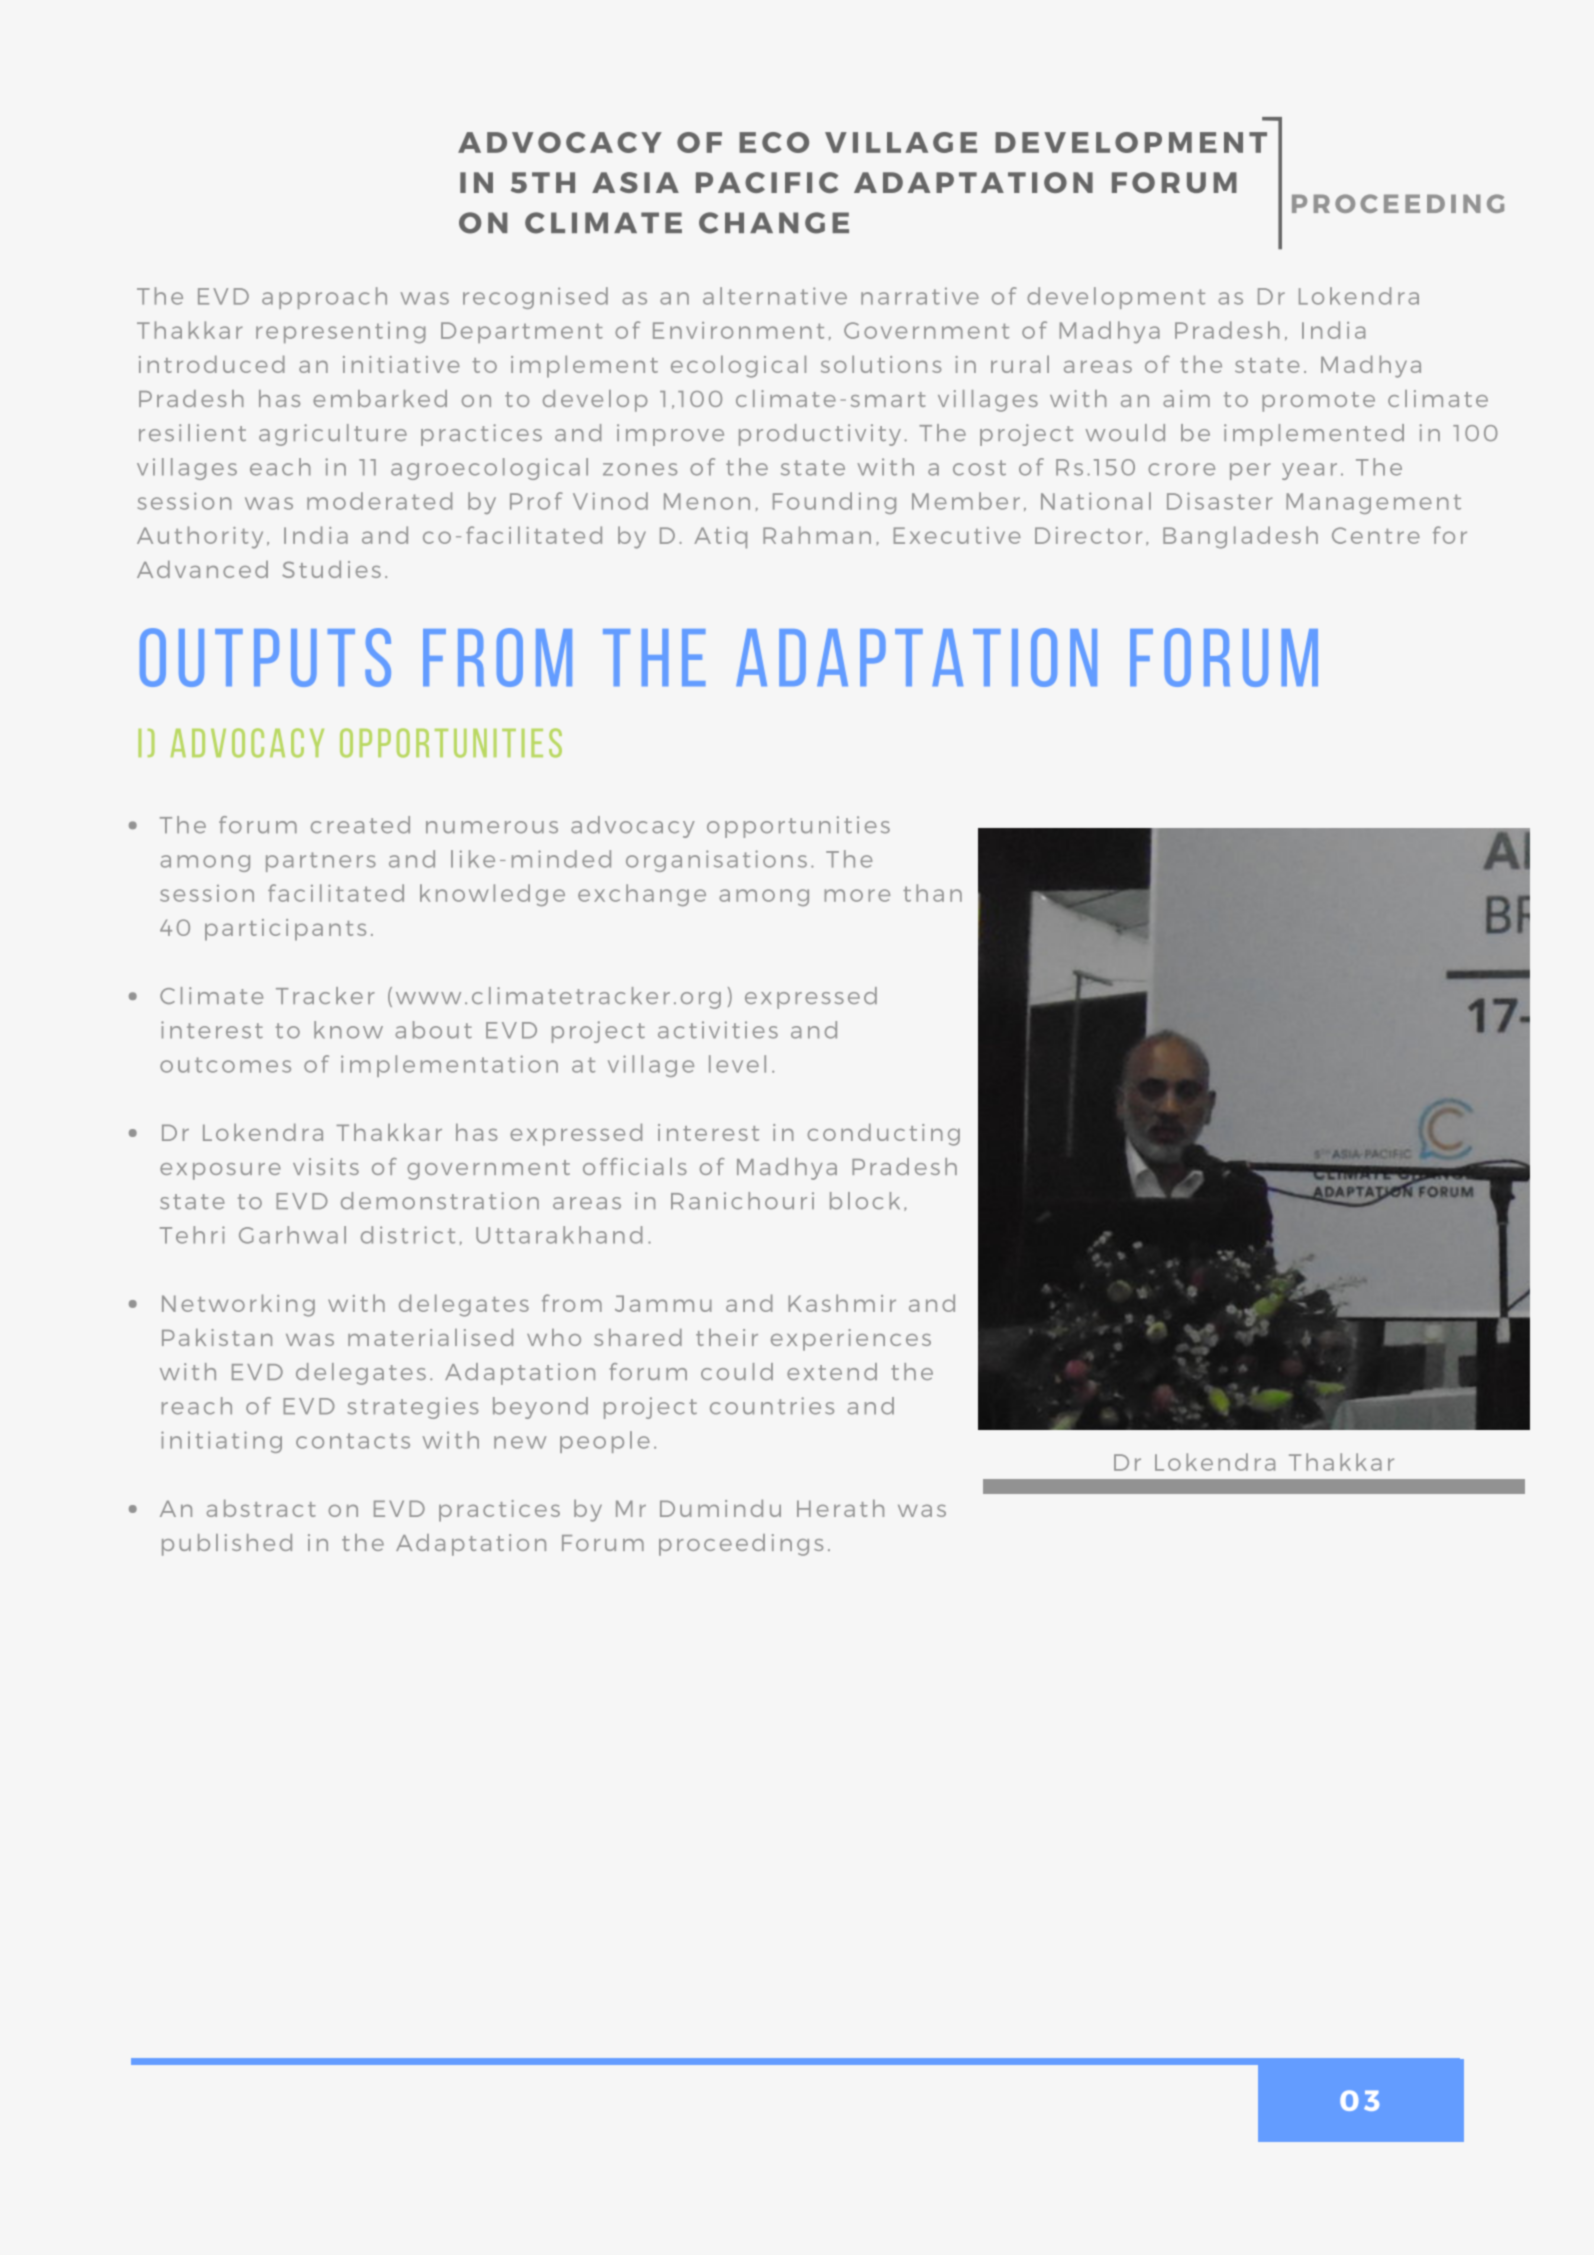 The width and height of the screenshot is (1594, 2255). I want to click on organisations, so click(716, 861).
